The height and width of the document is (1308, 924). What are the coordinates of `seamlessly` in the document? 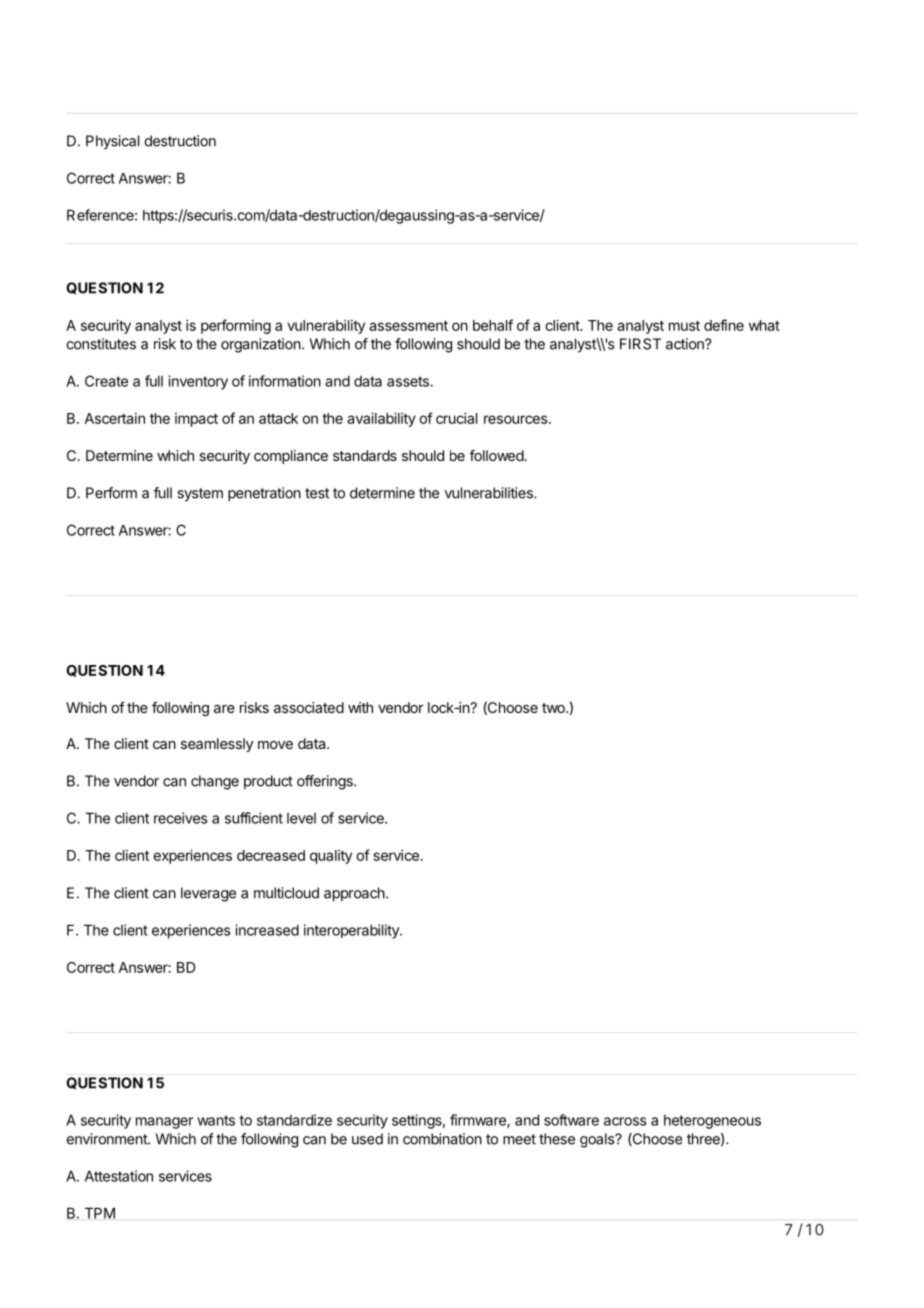 It's located at (217, 745).
